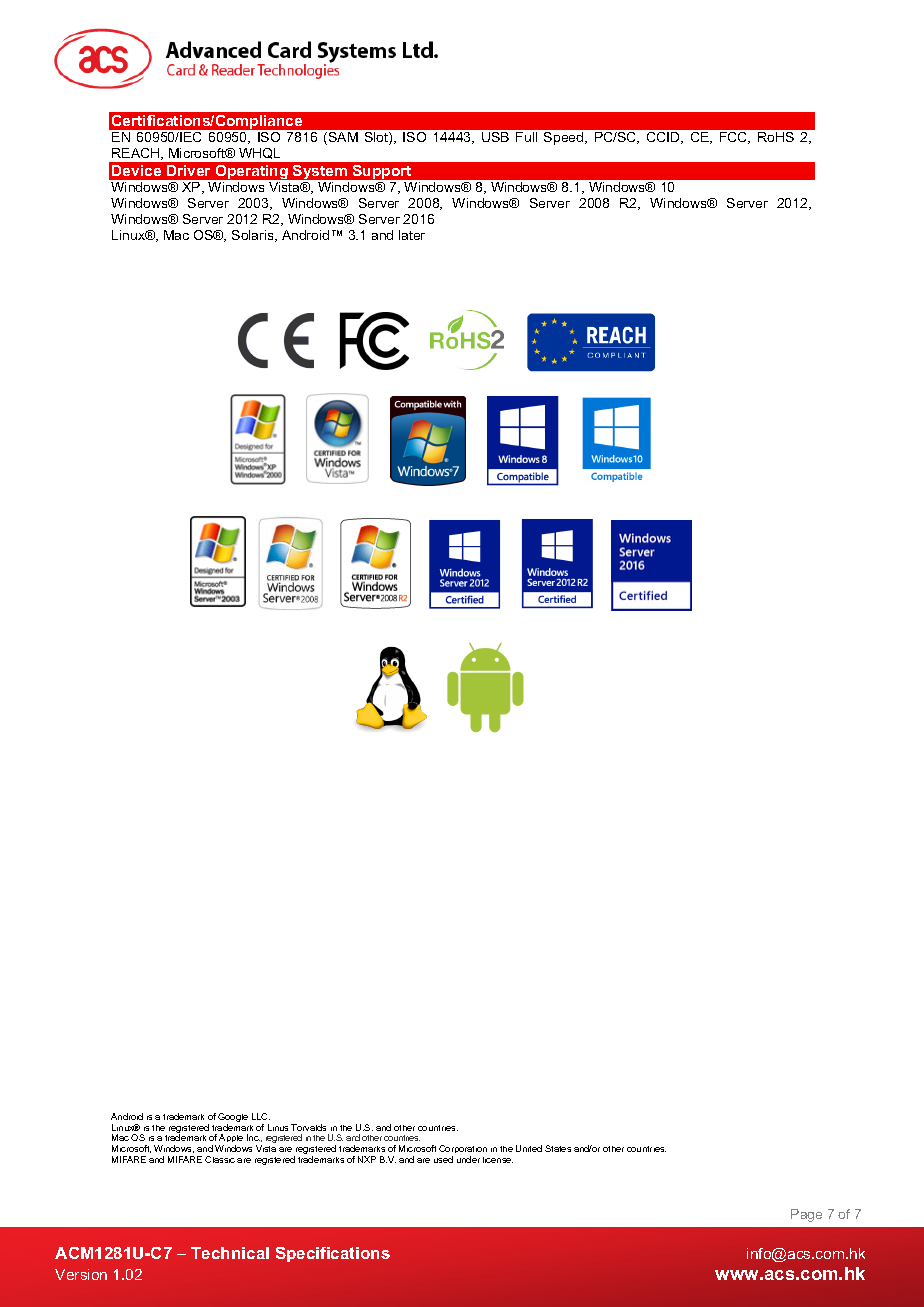 This page has width=924, height=1307. I want to click on LLC, so click(261, 1116).
